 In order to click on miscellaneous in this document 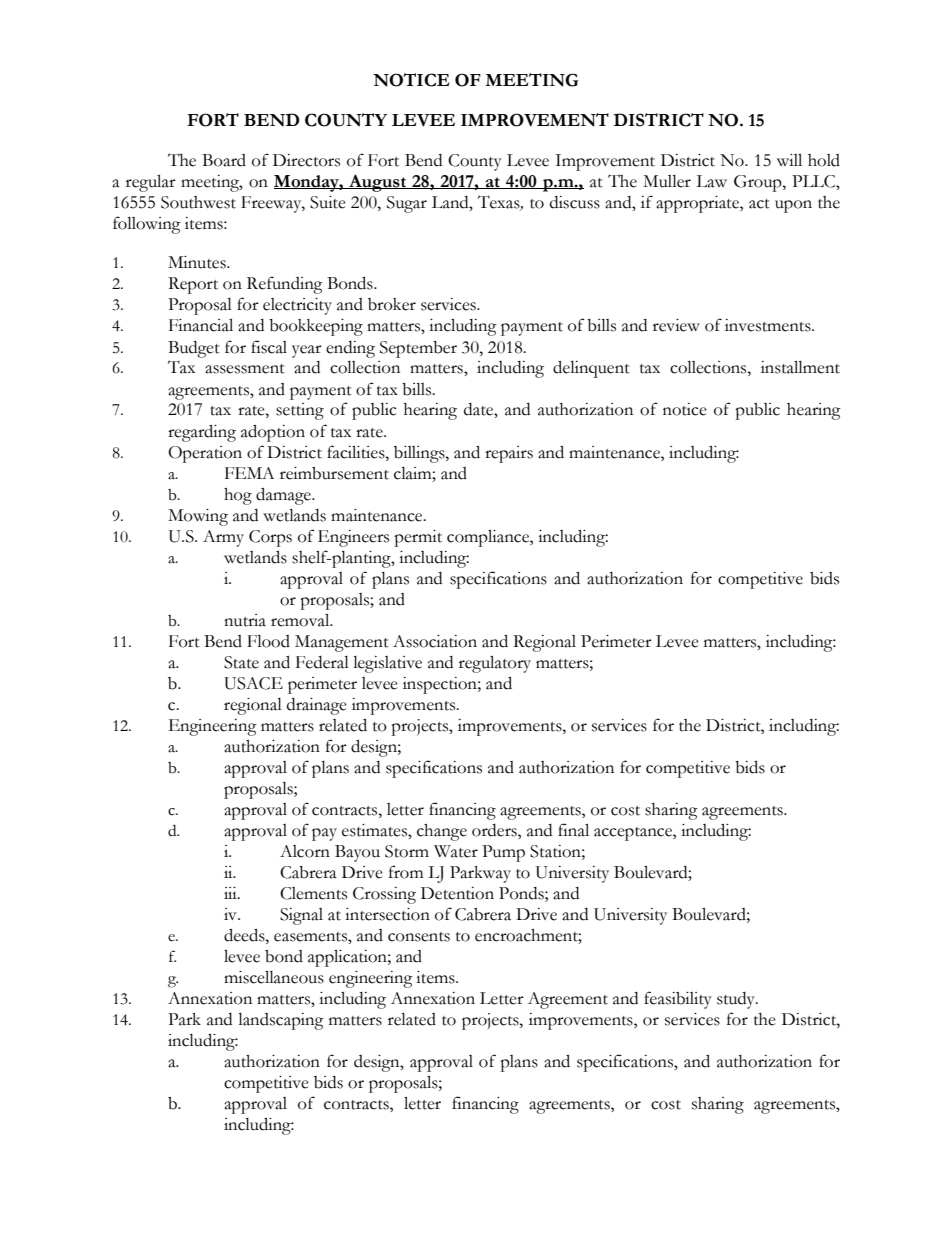, I will do `click(274, 977)`.
